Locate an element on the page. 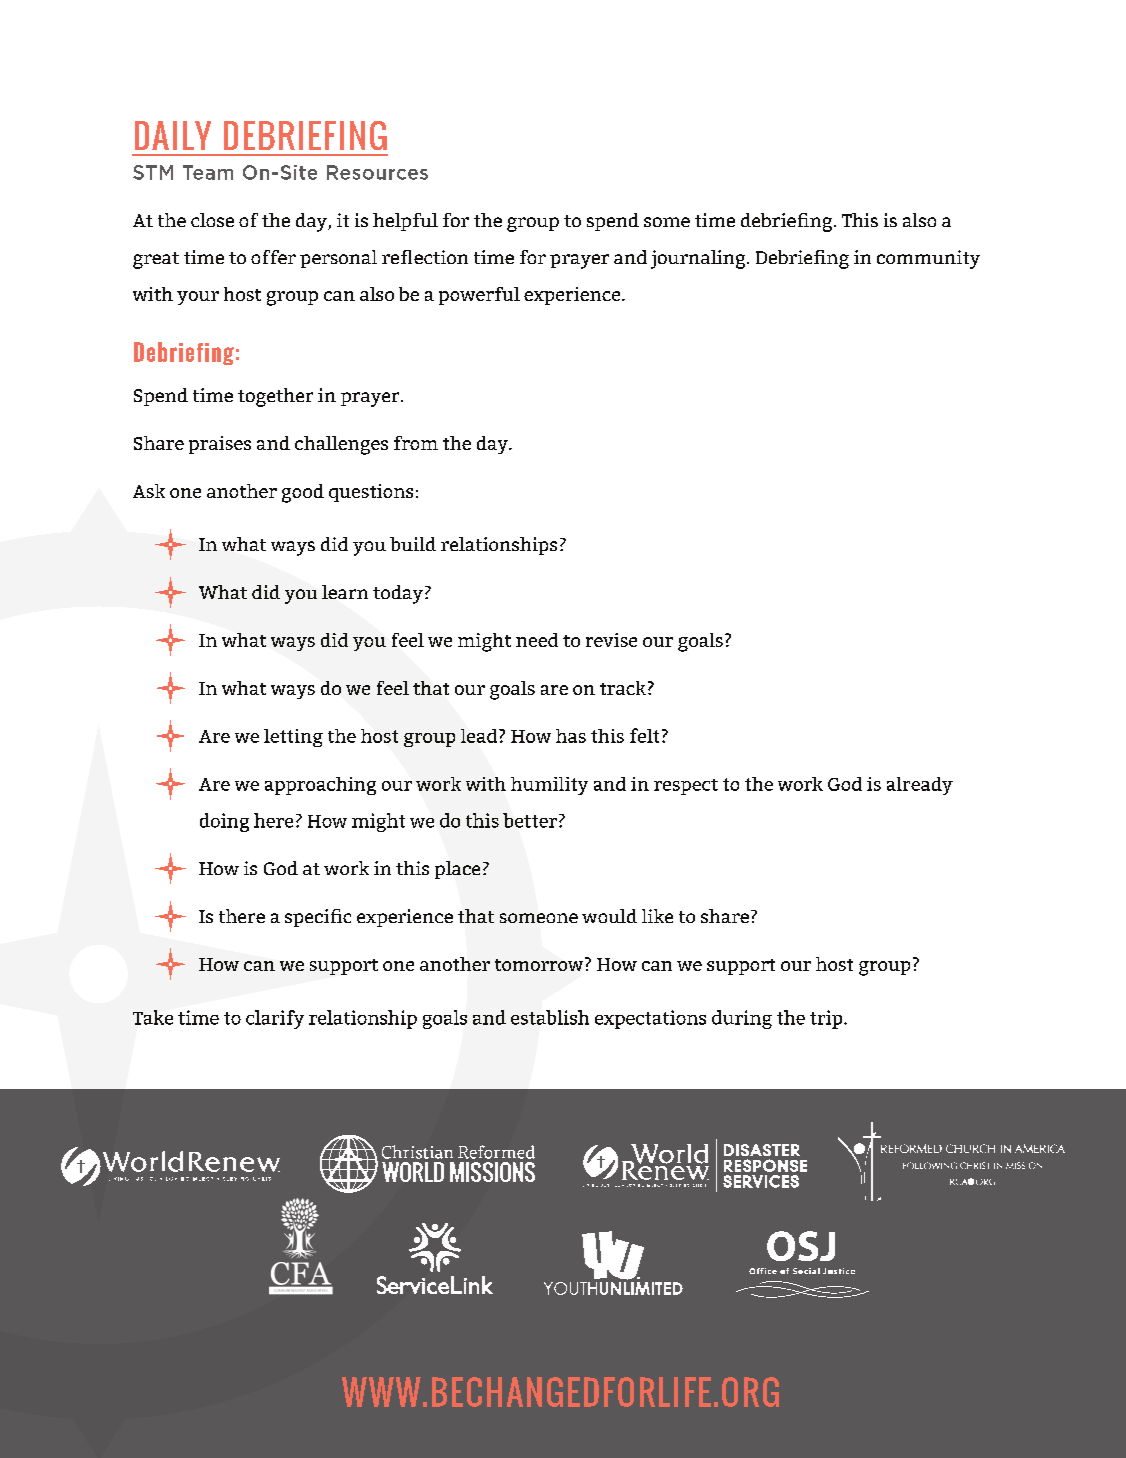 Image resolution: width=1126 pixels, height=1458 pixels. trip is located at coordinates (827, 1019).
